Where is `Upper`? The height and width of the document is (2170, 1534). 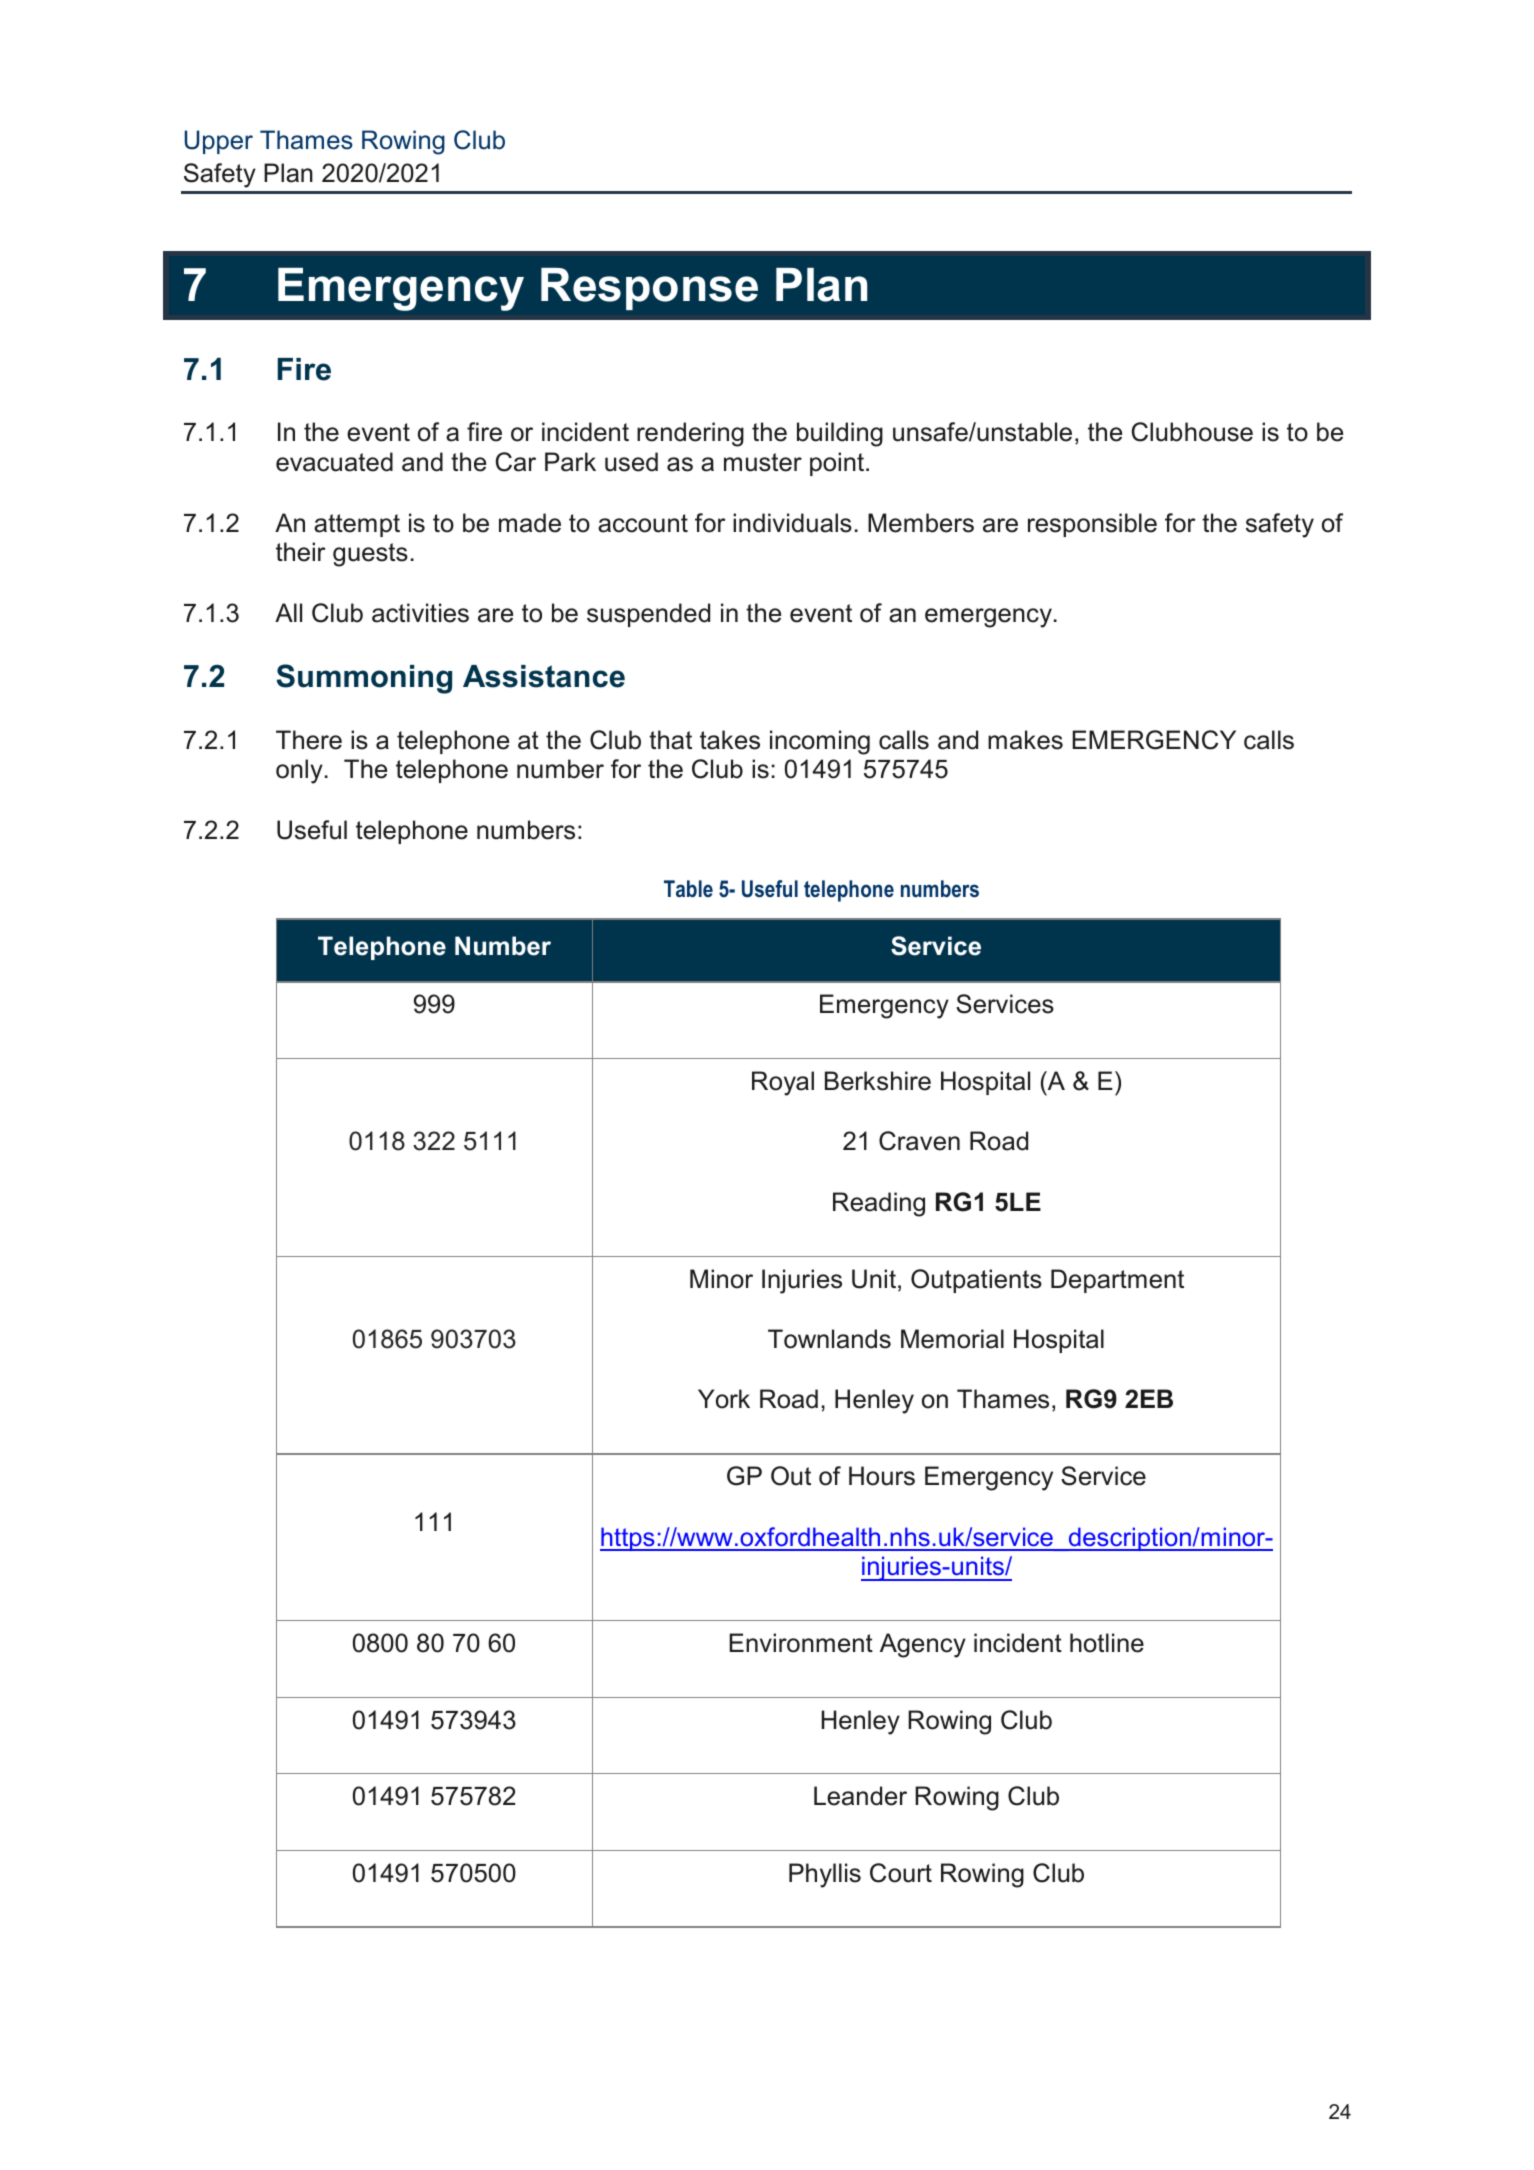
Upper is located at coordinates (219, 142).
